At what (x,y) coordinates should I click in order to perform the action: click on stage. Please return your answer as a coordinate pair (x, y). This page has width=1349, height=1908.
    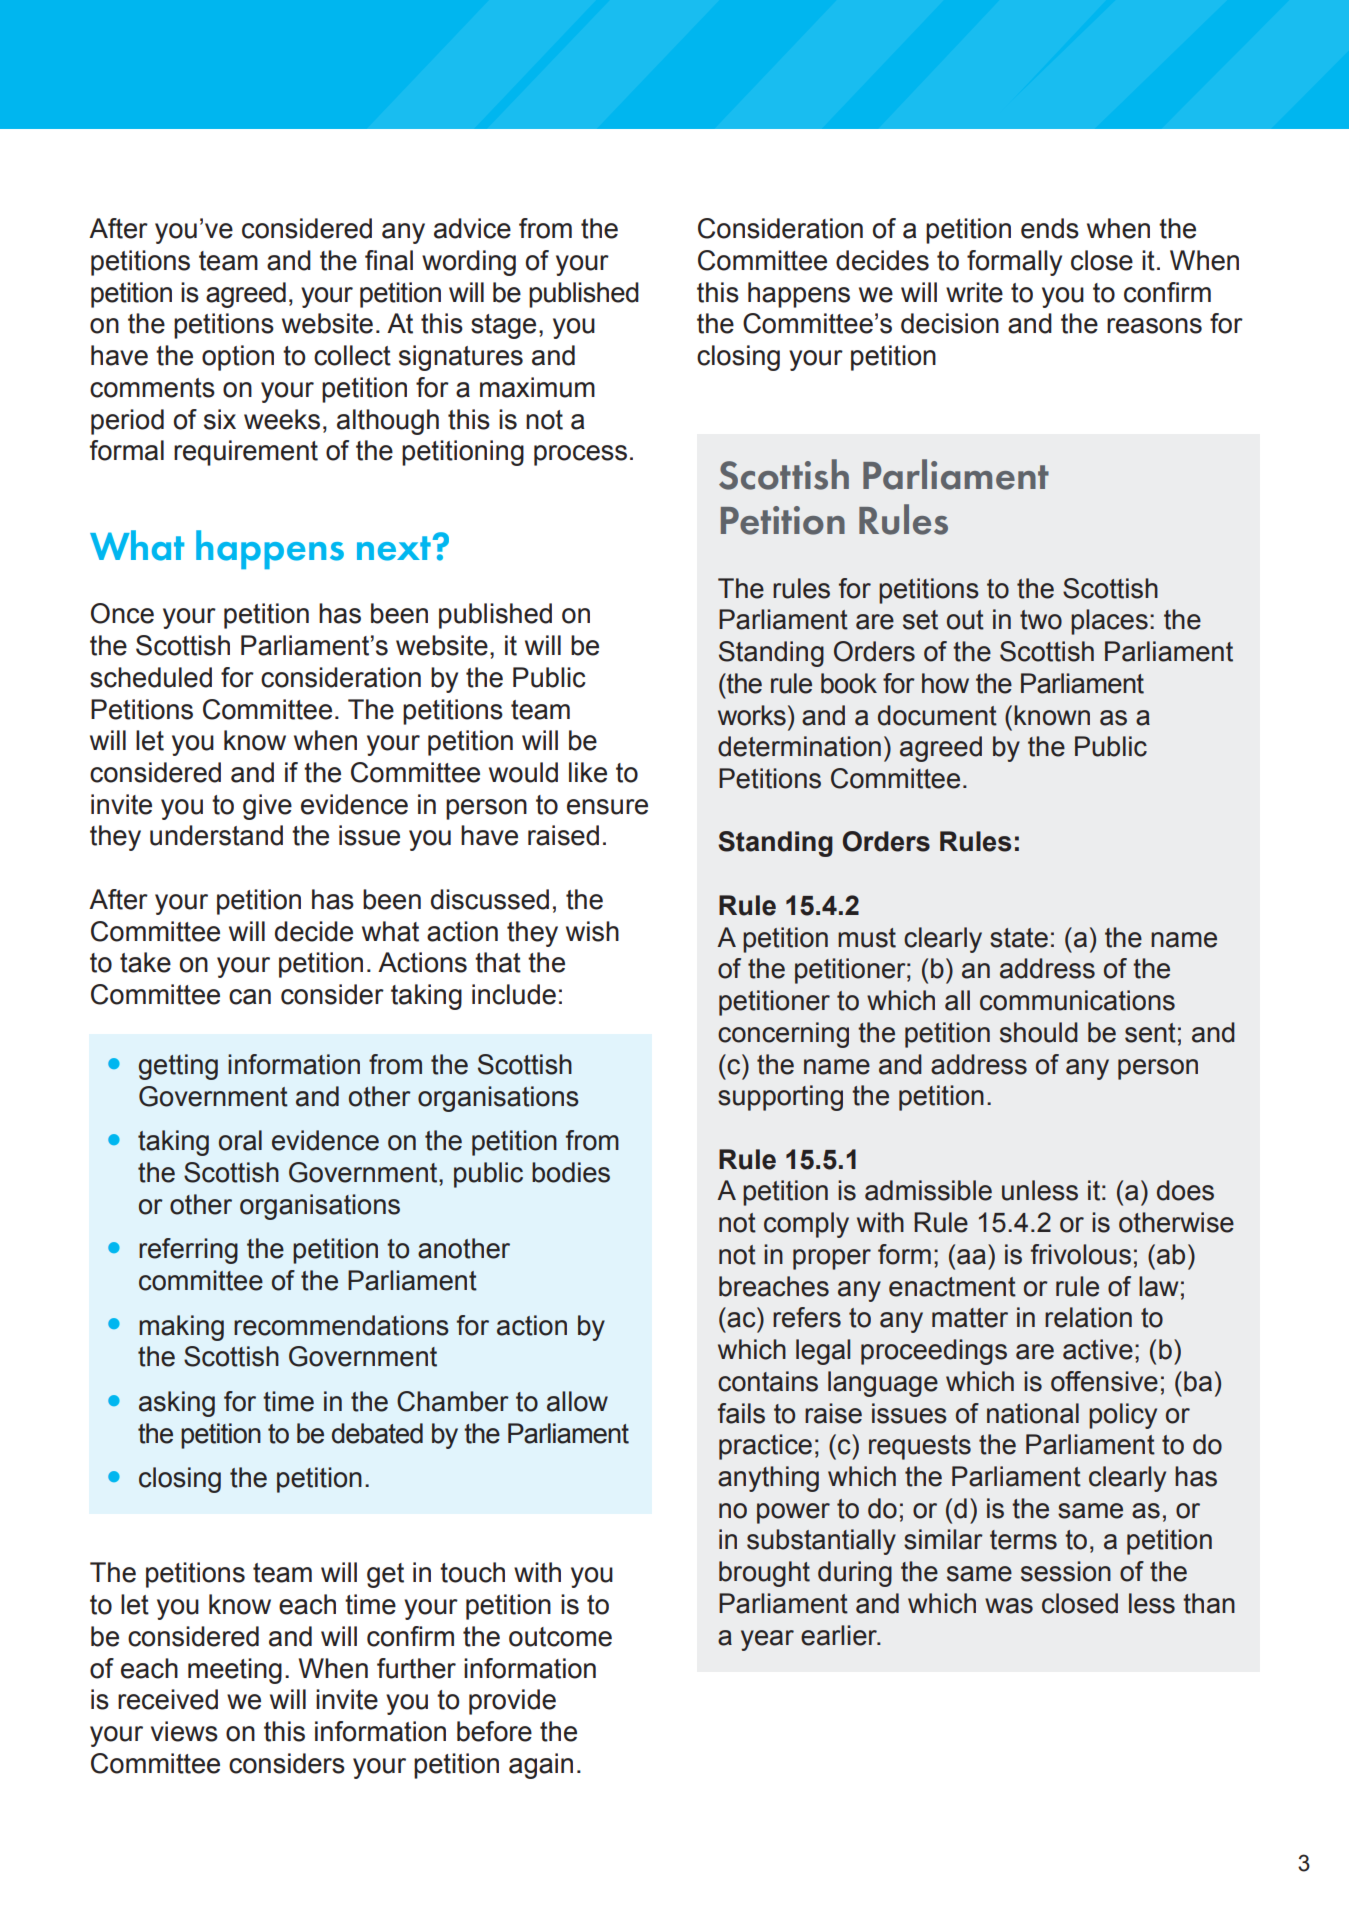
    Looking at the image, I should click on (503, 326).
